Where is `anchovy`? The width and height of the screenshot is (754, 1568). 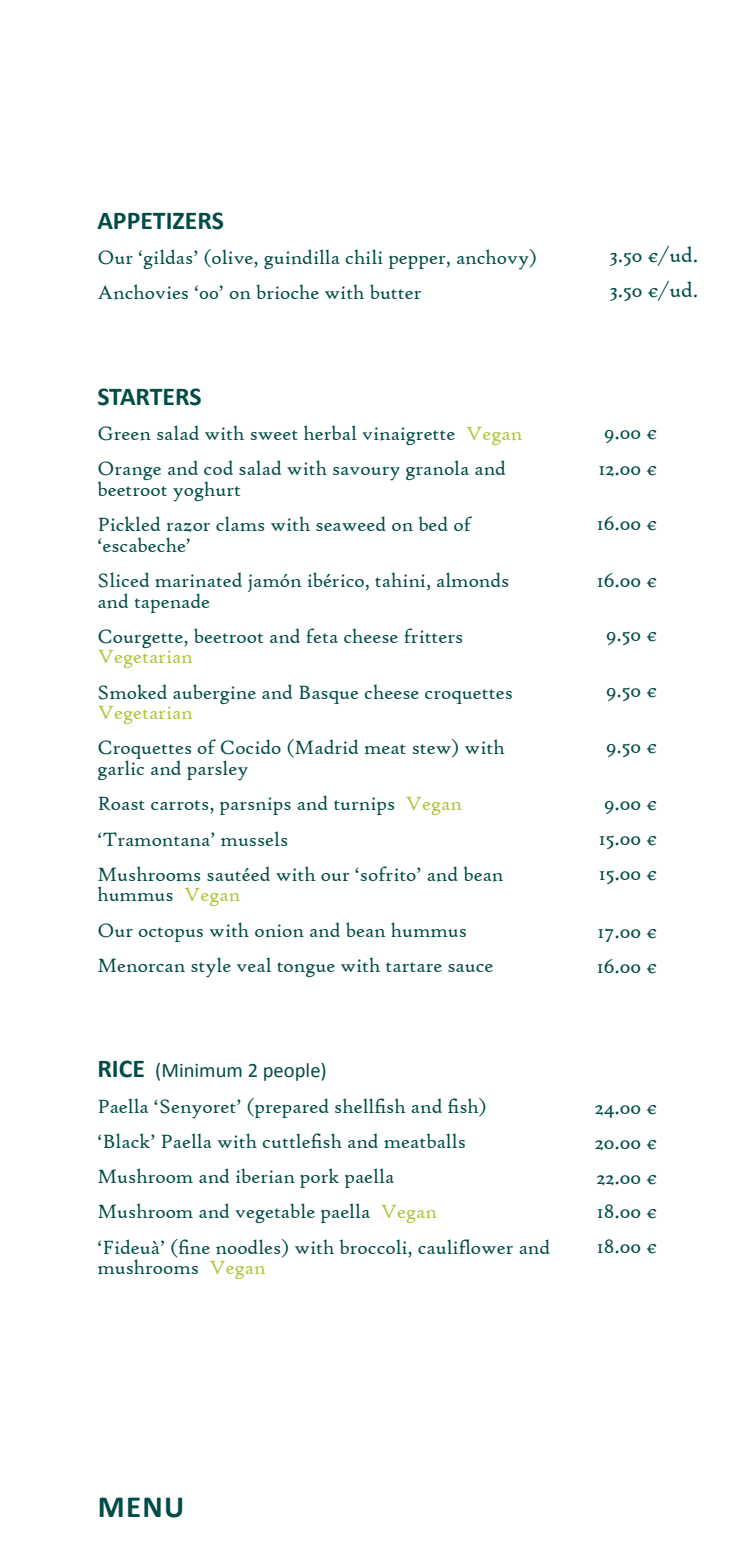 anchovy is located at coordinates (494, 259).
